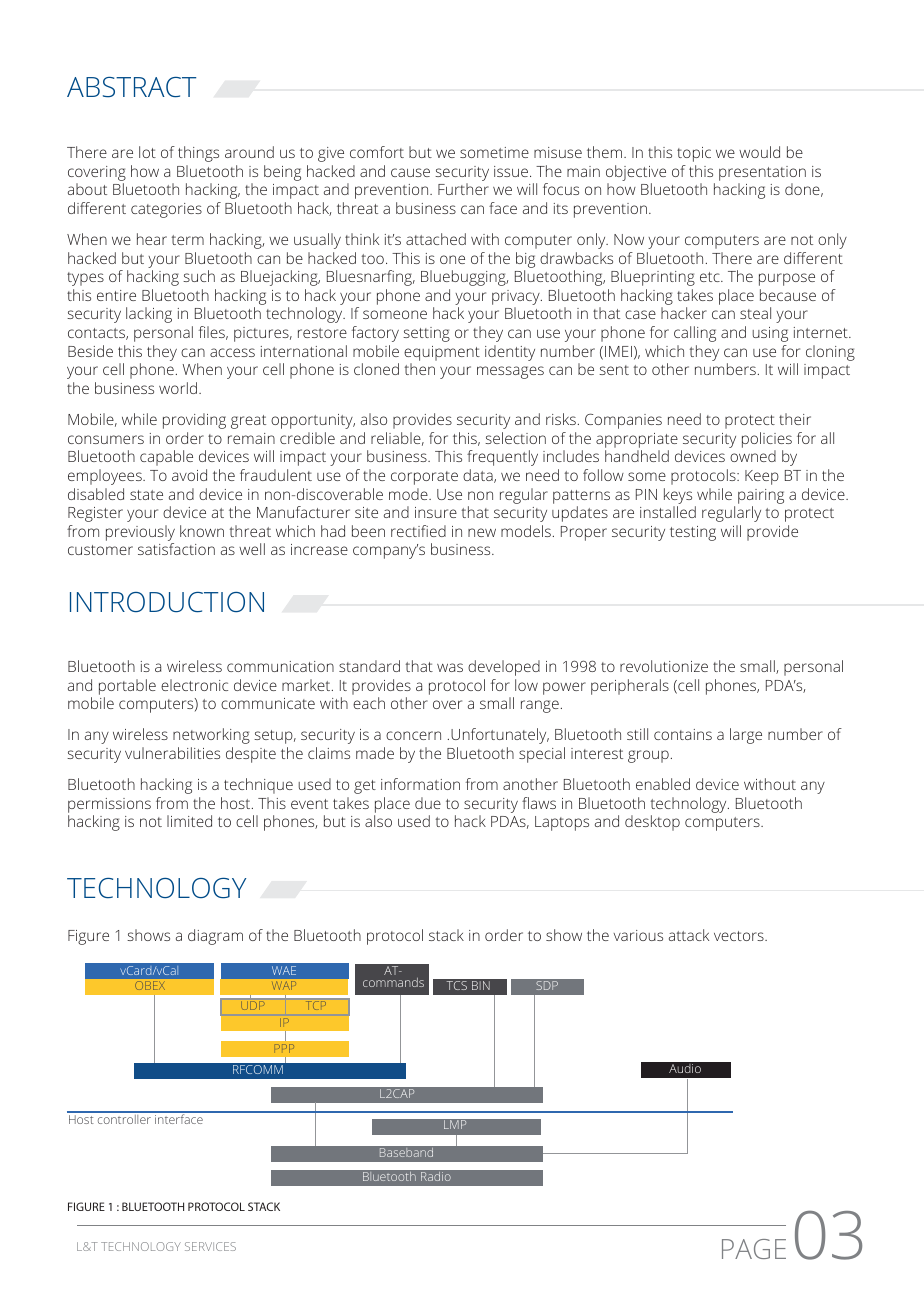 This screenshot has height=1307, width=924. What do you see at coordinates (210, 1246) in the screenshot?
I see `SERVICES` at bounding box center [210, 1246].
